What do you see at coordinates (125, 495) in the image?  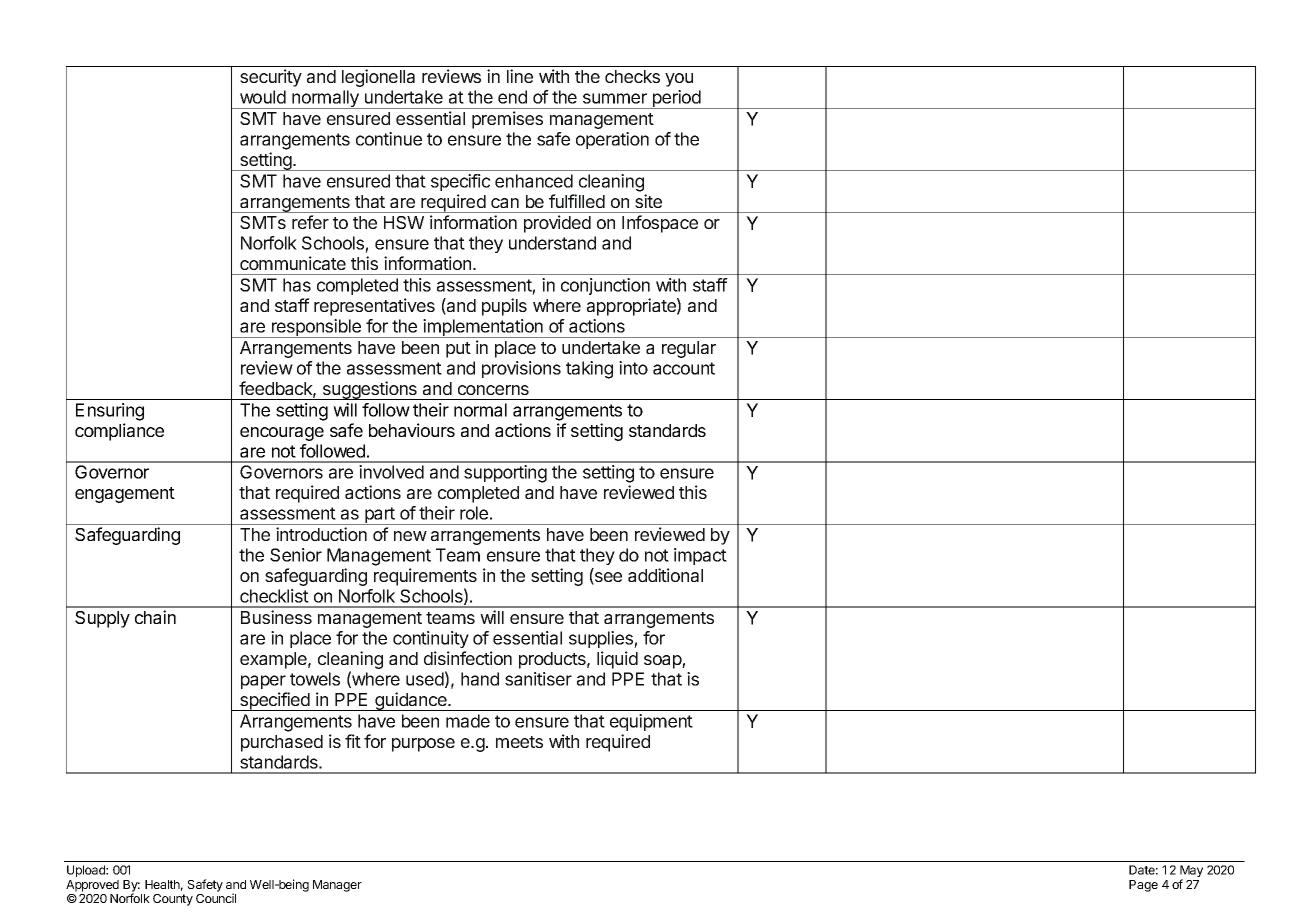 I see `engagement` at bounding box center [125, 495].
